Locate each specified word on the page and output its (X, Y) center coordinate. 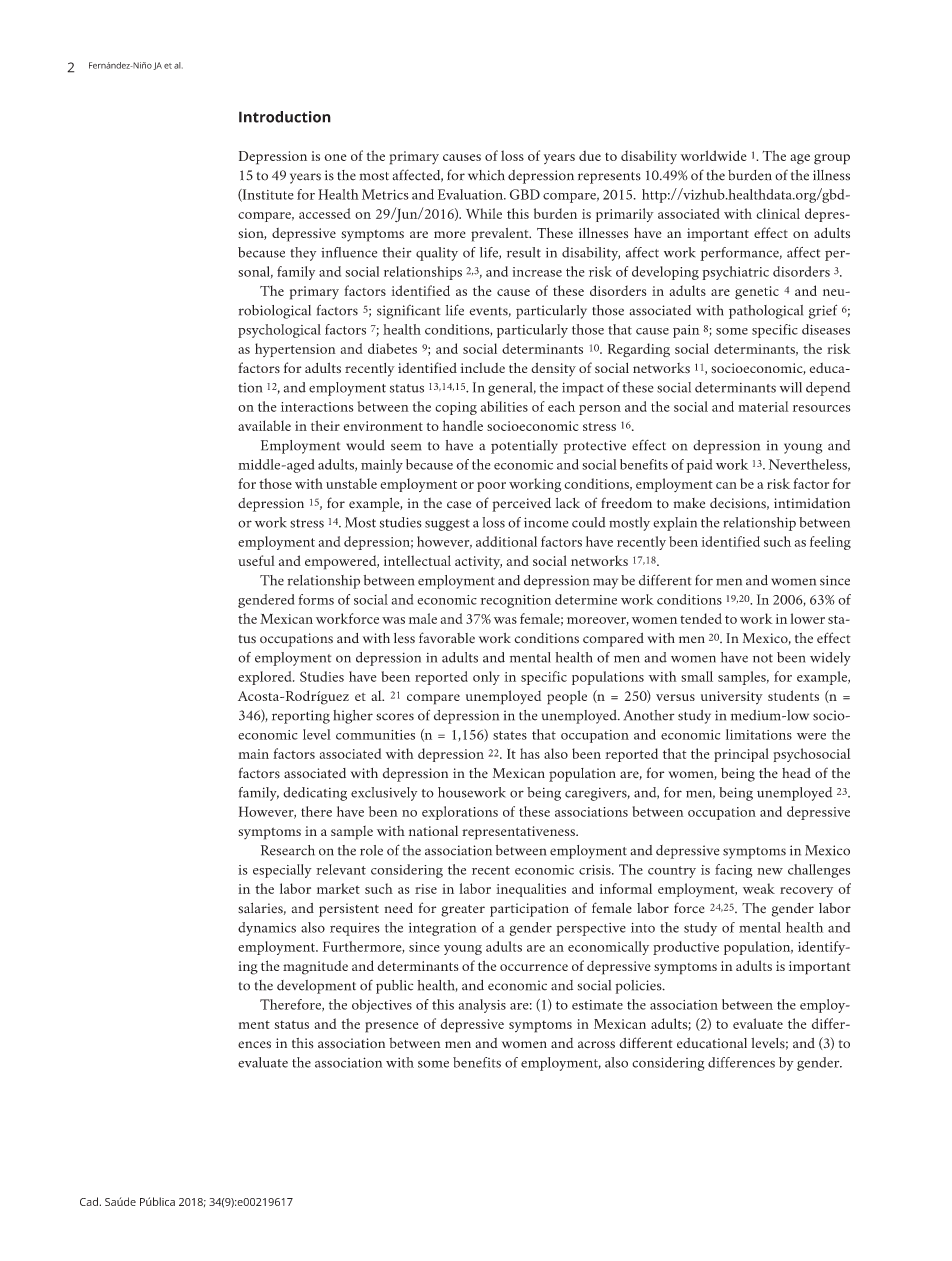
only (486, 678)
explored (266, 678)
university (732, 698)
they (303, 254)
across (596, 1045)
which (486, 175)
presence (391, 1027)
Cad (89, 1201)
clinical (778, 213)
